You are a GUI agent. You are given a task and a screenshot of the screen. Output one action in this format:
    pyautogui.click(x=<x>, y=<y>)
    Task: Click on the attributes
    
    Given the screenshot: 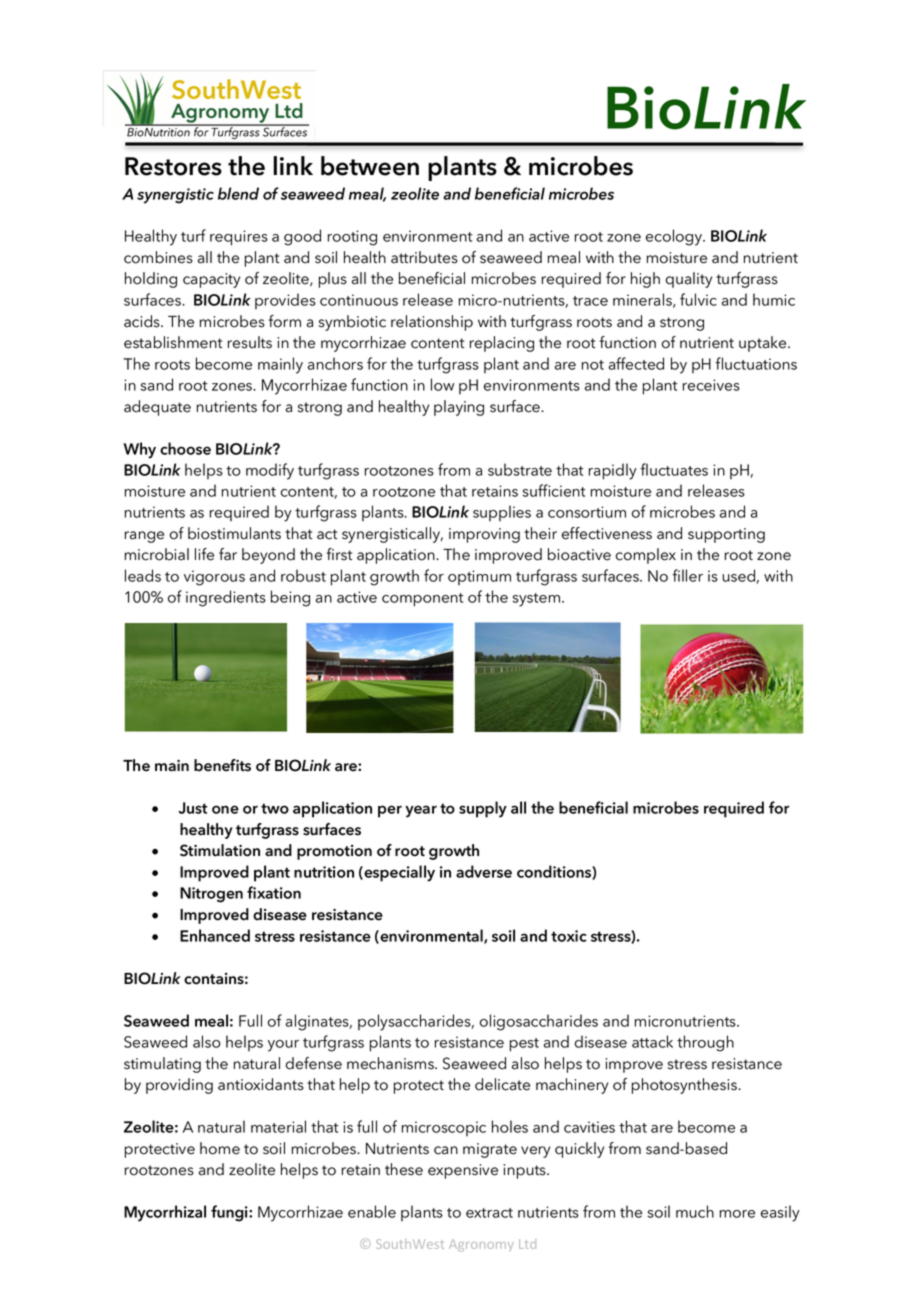 What is the action you would take?
    pyautogui.click(x=424, y=257)
